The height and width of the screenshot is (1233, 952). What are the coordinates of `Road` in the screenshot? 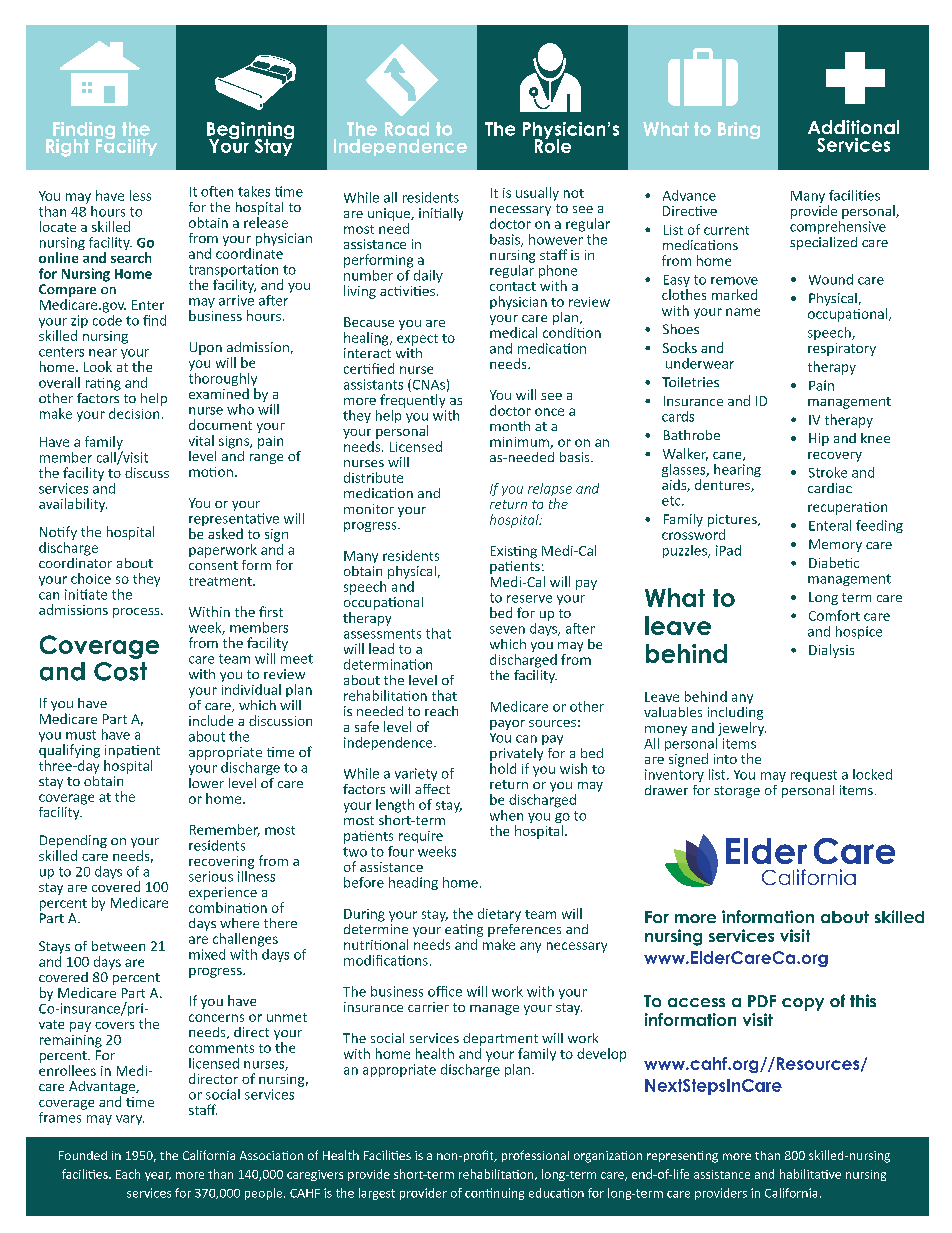 It's located at (407, 129).
